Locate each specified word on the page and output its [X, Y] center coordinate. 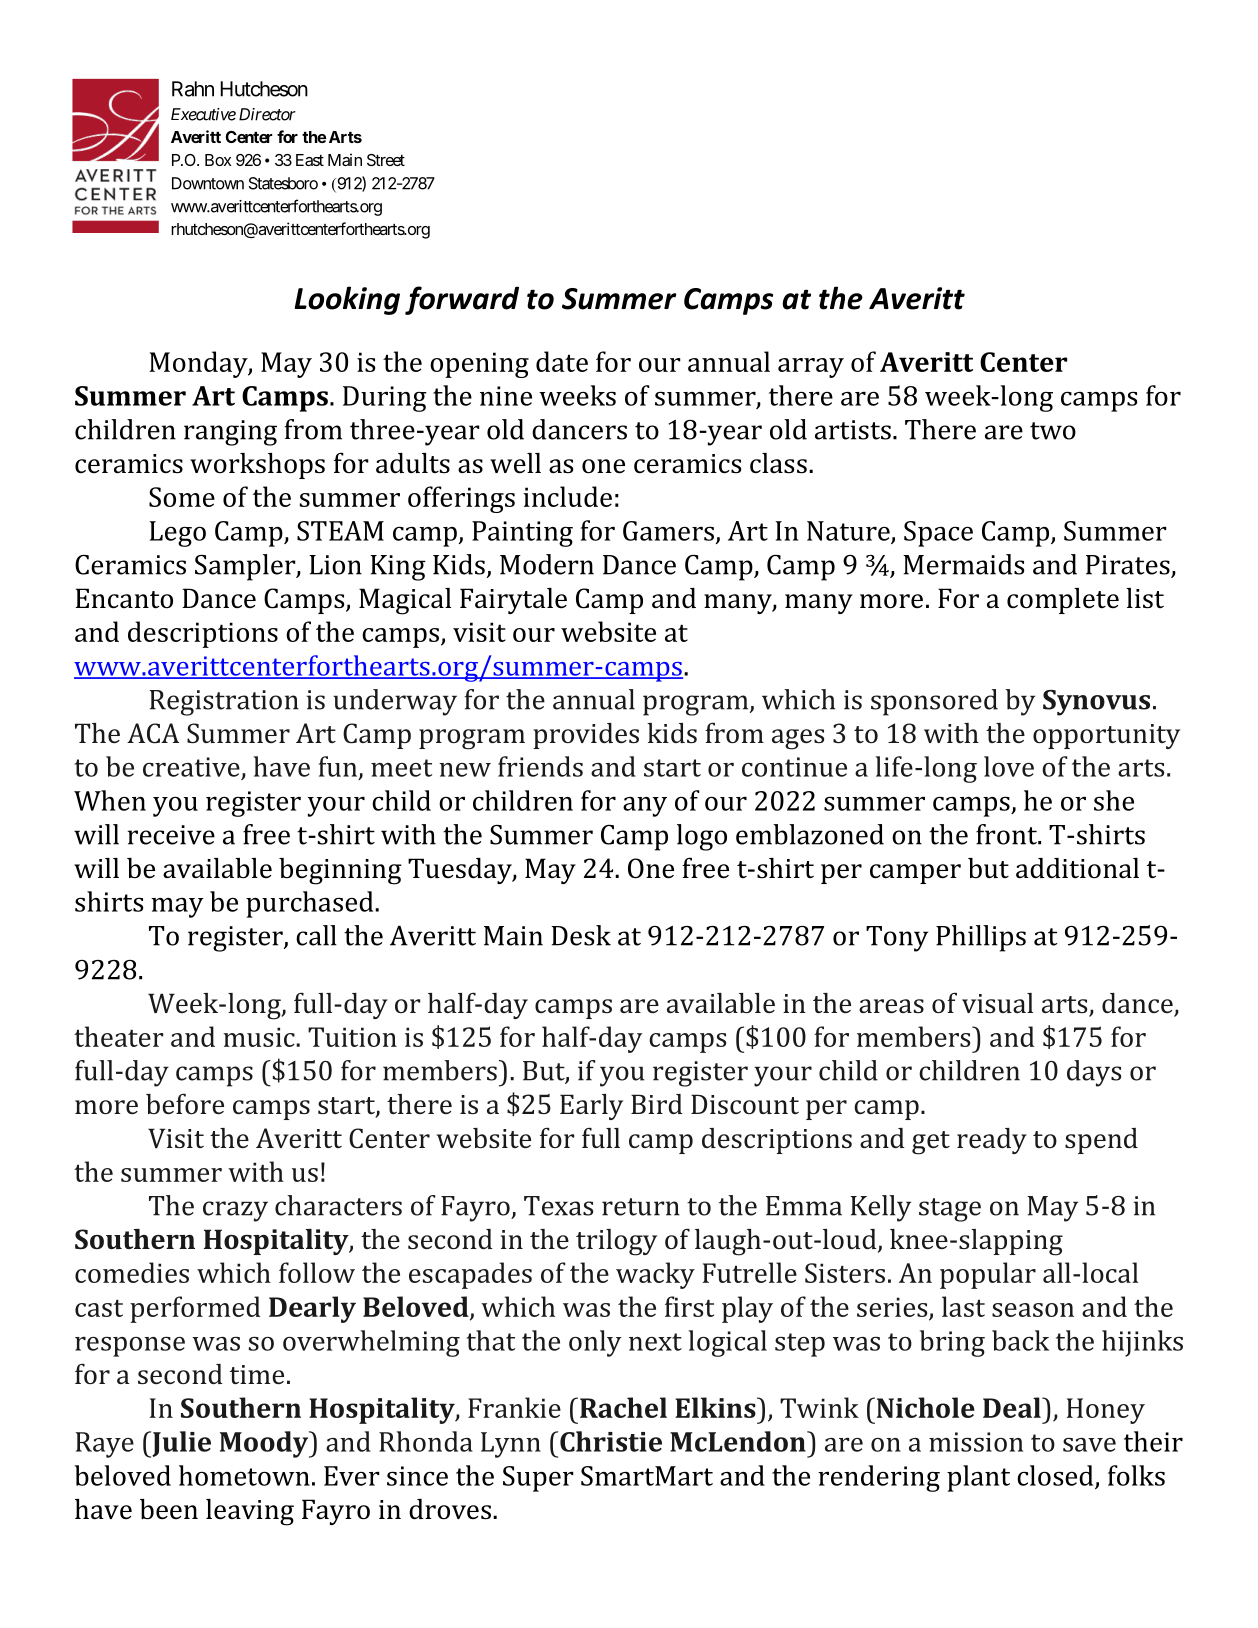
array [811, 368]
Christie [611, 1441]
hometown [244, 1475]
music [260, 1037]
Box [218, 160]
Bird [657, 1104]
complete [1063, 601]
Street [386, 160]
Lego [177, 534]
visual [997, 1003]
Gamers [668, 531]
